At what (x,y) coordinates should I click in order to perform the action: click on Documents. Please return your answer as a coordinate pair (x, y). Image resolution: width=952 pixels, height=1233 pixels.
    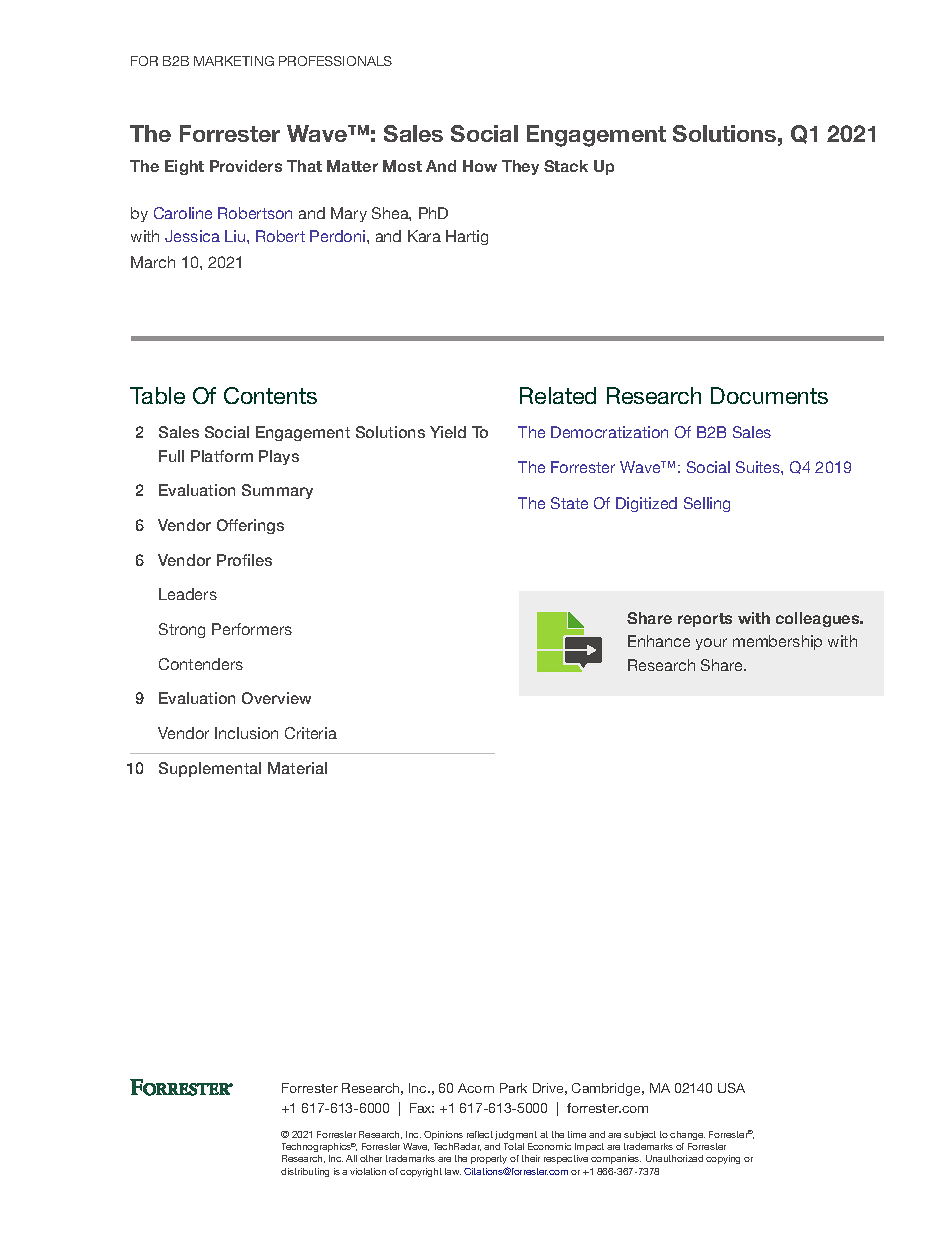
    Looking at the image, I should click on (769, 395).
